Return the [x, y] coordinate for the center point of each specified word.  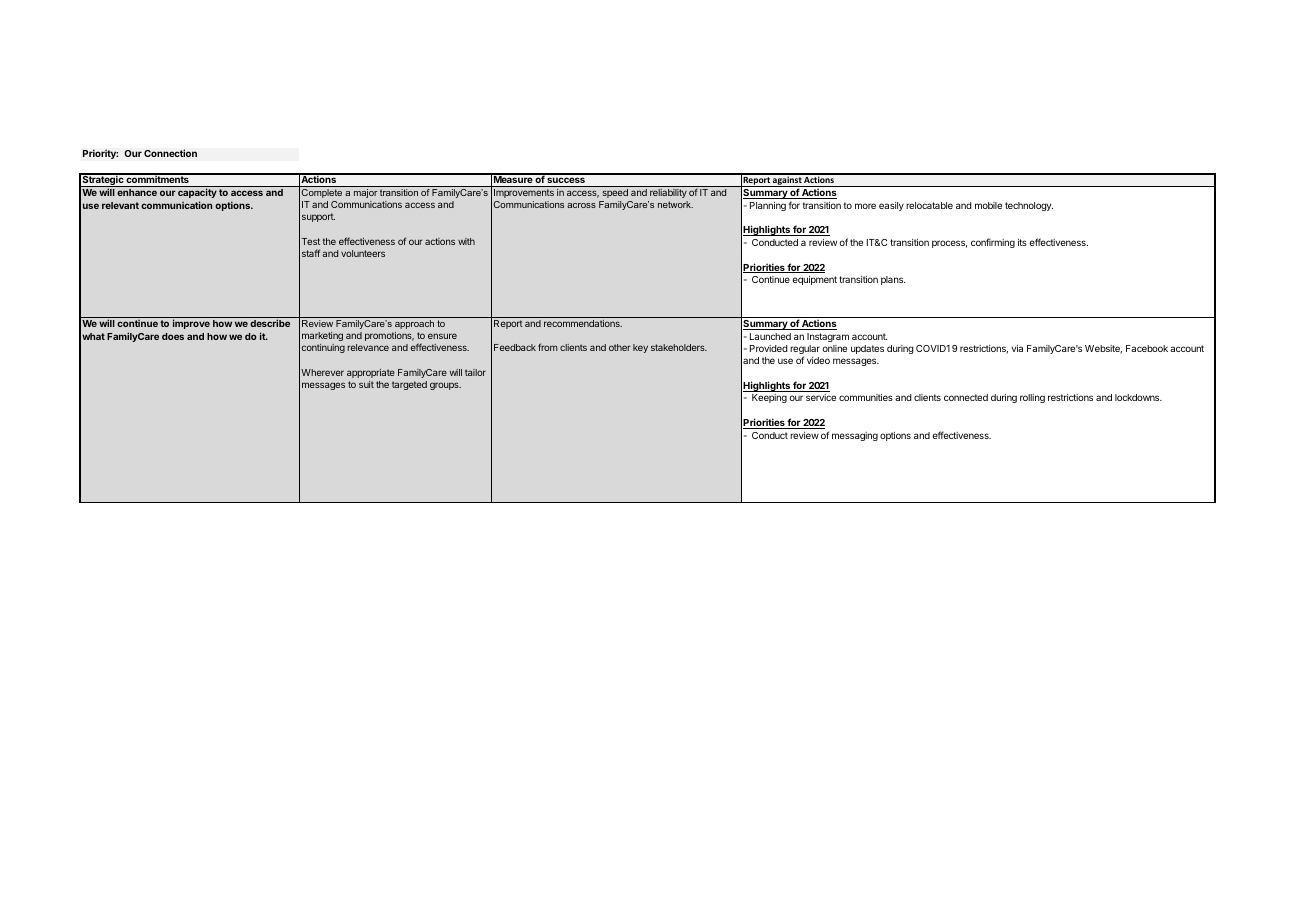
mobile [988, 205]
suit [366, 384]
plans [893, 280]
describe [270, 323]
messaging [855, 436]
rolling [1032, 398]
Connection [170, 153]
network [675, 204]
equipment [814, 280]
